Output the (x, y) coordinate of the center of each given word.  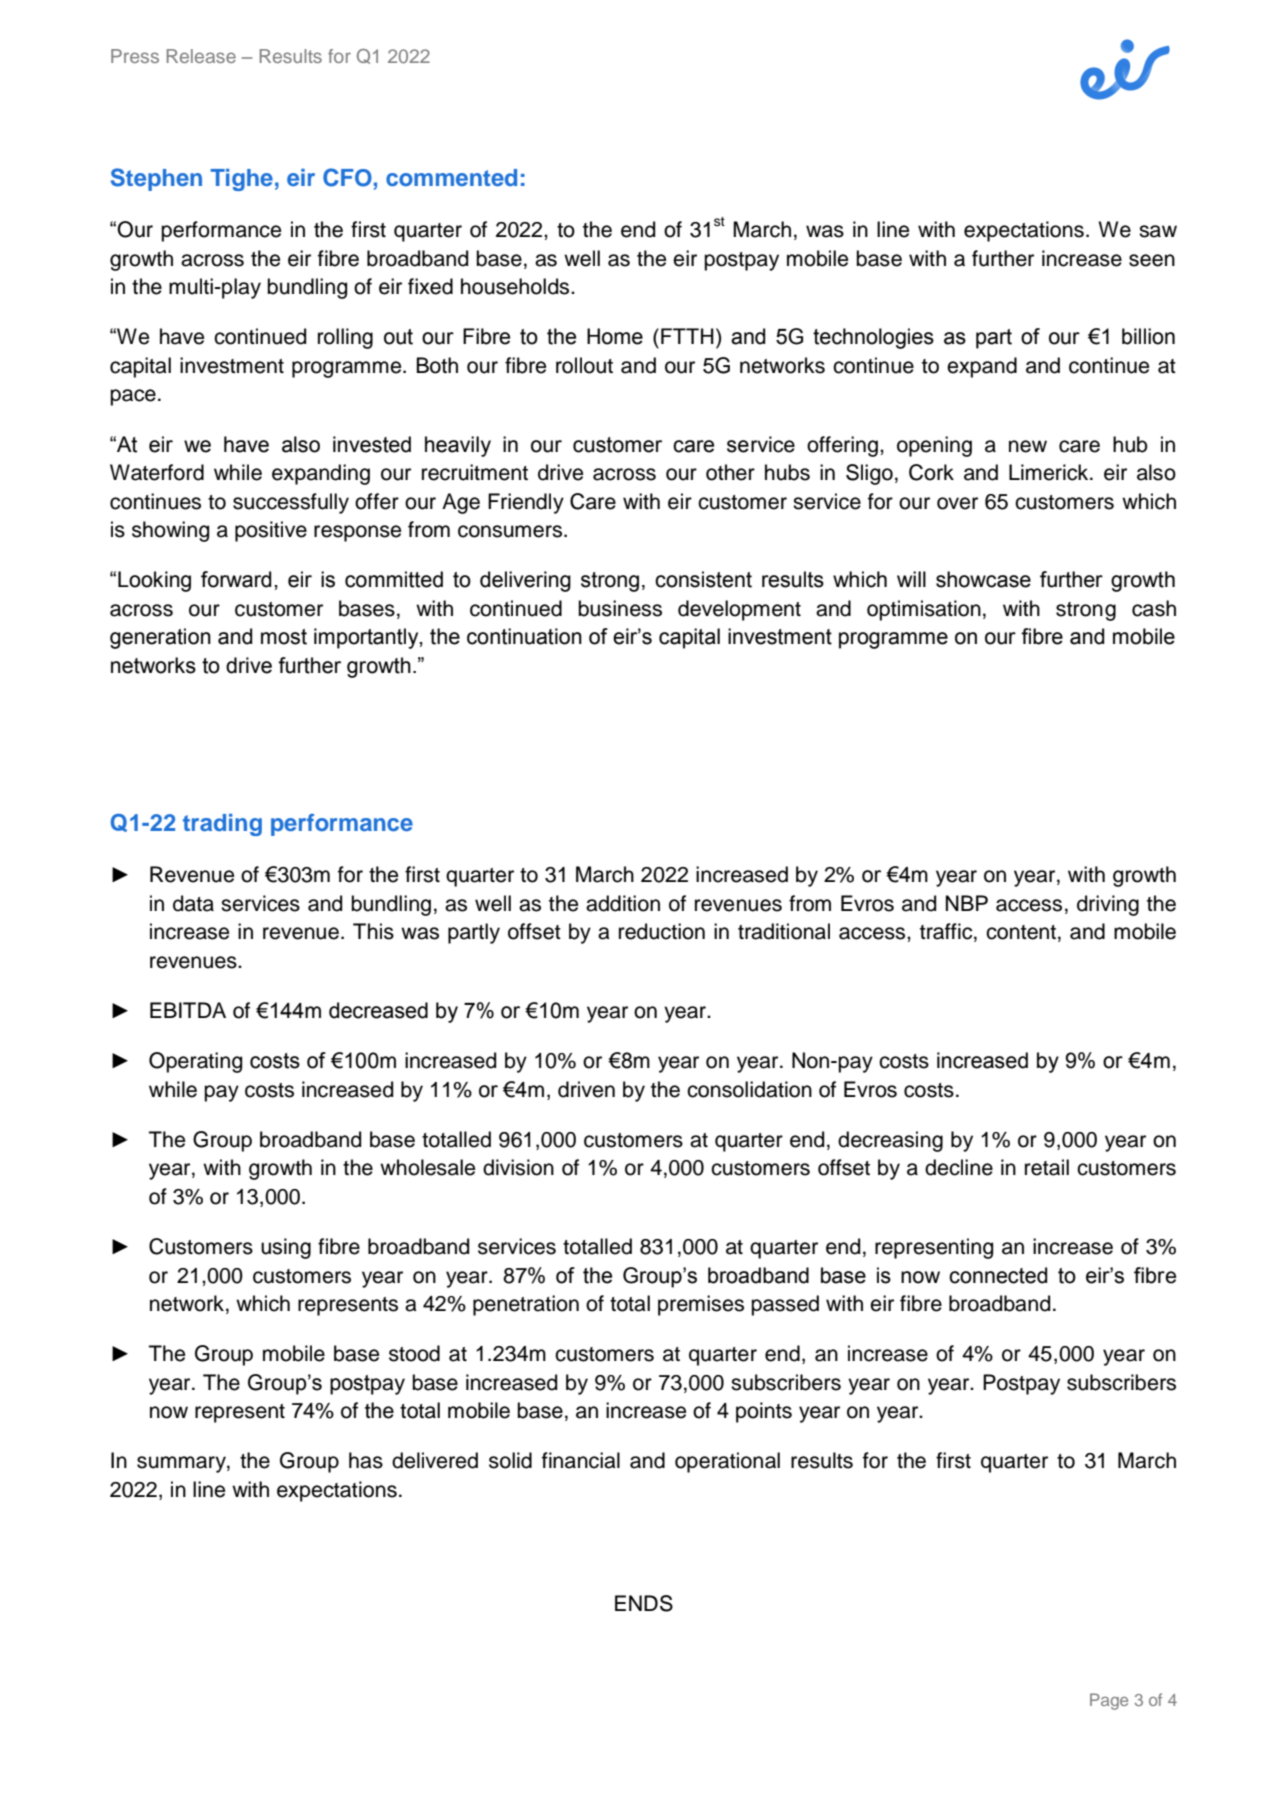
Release (201, 56)
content (1021, 932)
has (366, 1460)
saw (1158, 231)
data (193, 903)
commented (451, 177)
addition (623, 903)
